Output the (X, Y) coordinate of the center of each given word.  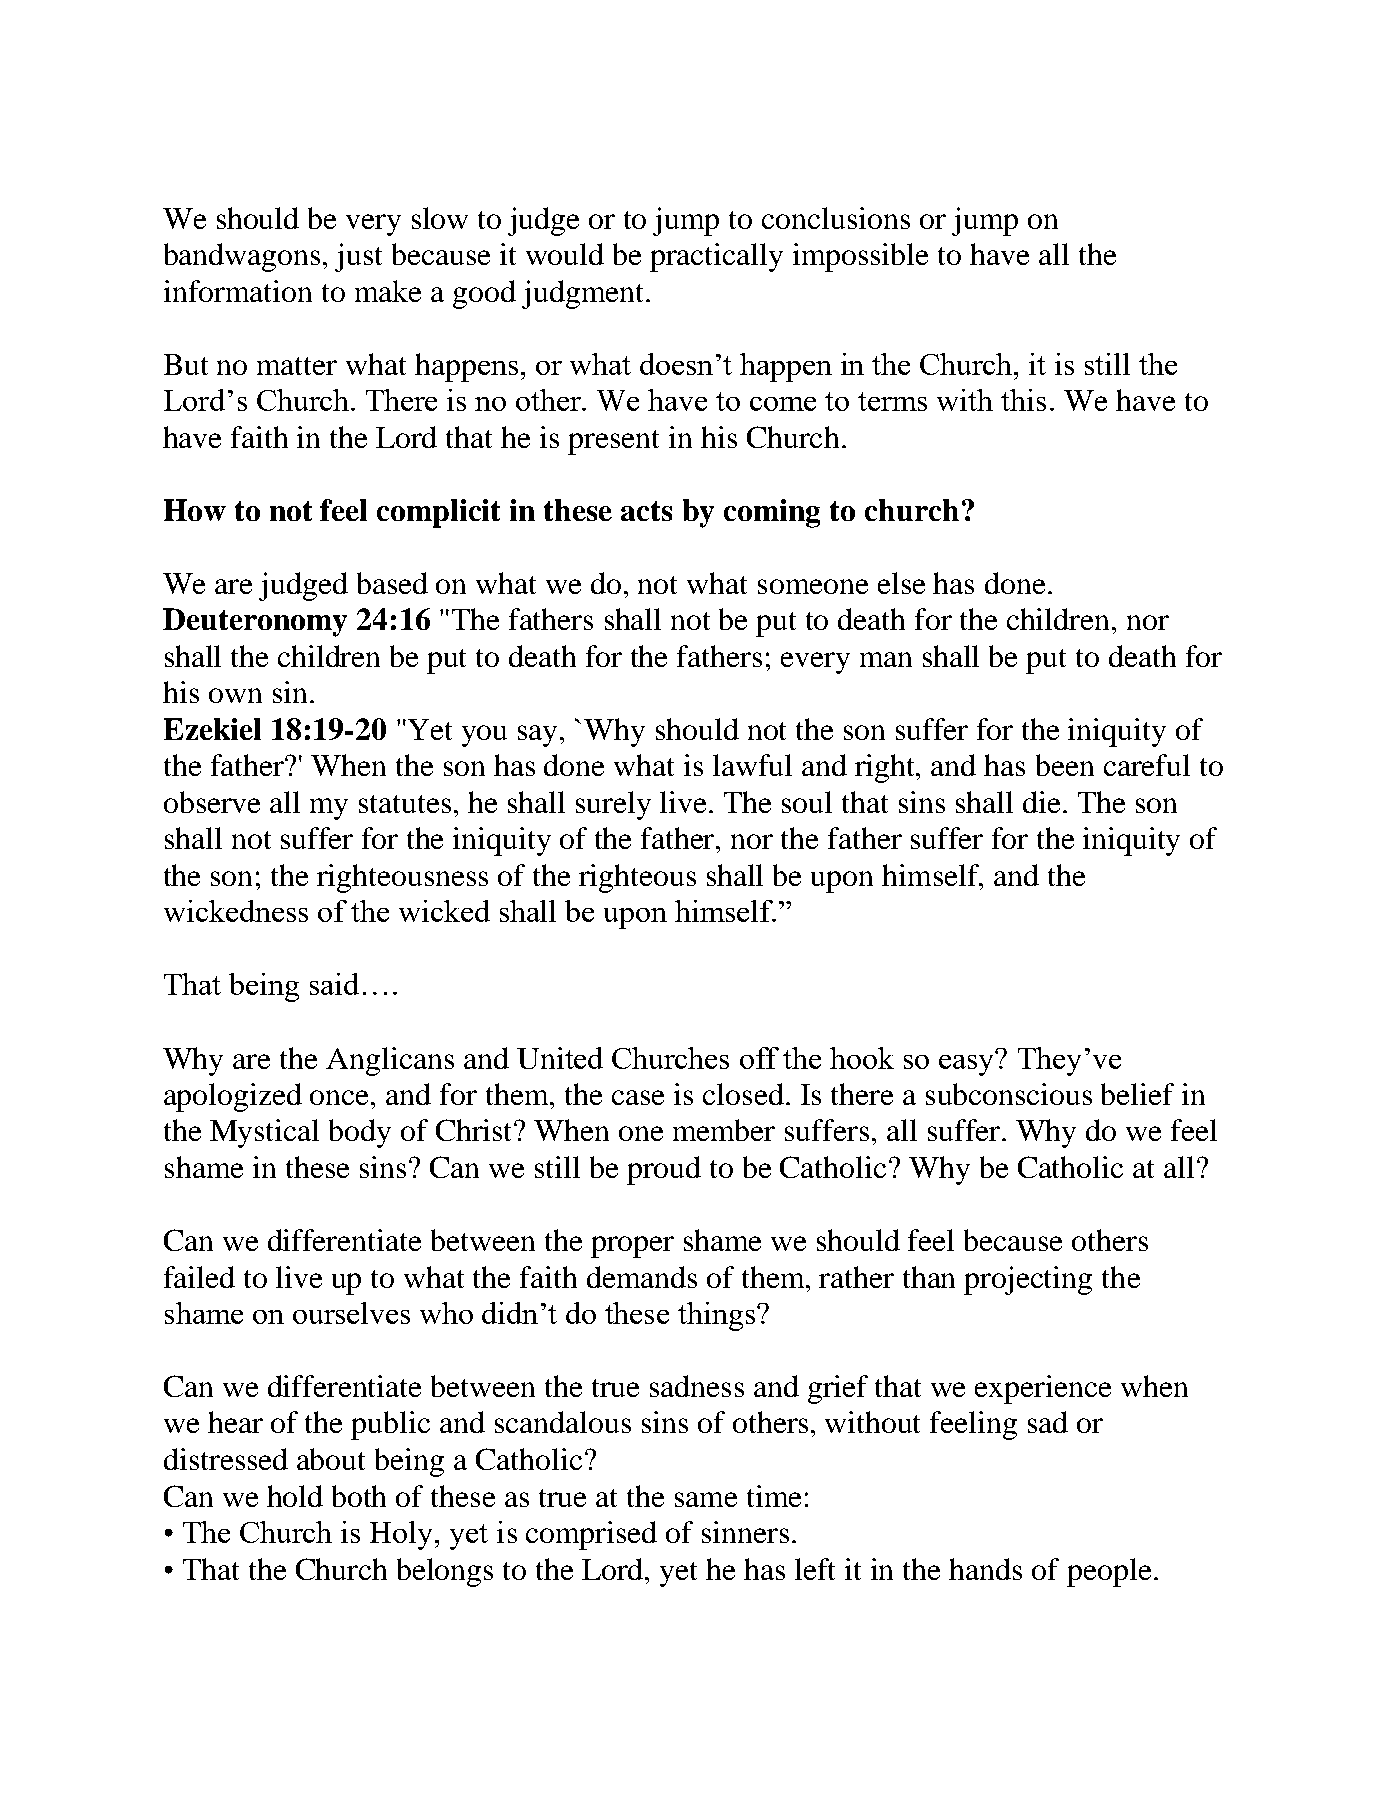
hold (295, 1496)
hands (985, 1569)
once (341, 1097)
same (706, 1499)
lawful (752, 765)
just (358, 257)
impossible (860, 257)
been (1065, 765)
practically (716, 257)
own (235, 695)
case (638, 1097)
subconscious (1009, 1094)
